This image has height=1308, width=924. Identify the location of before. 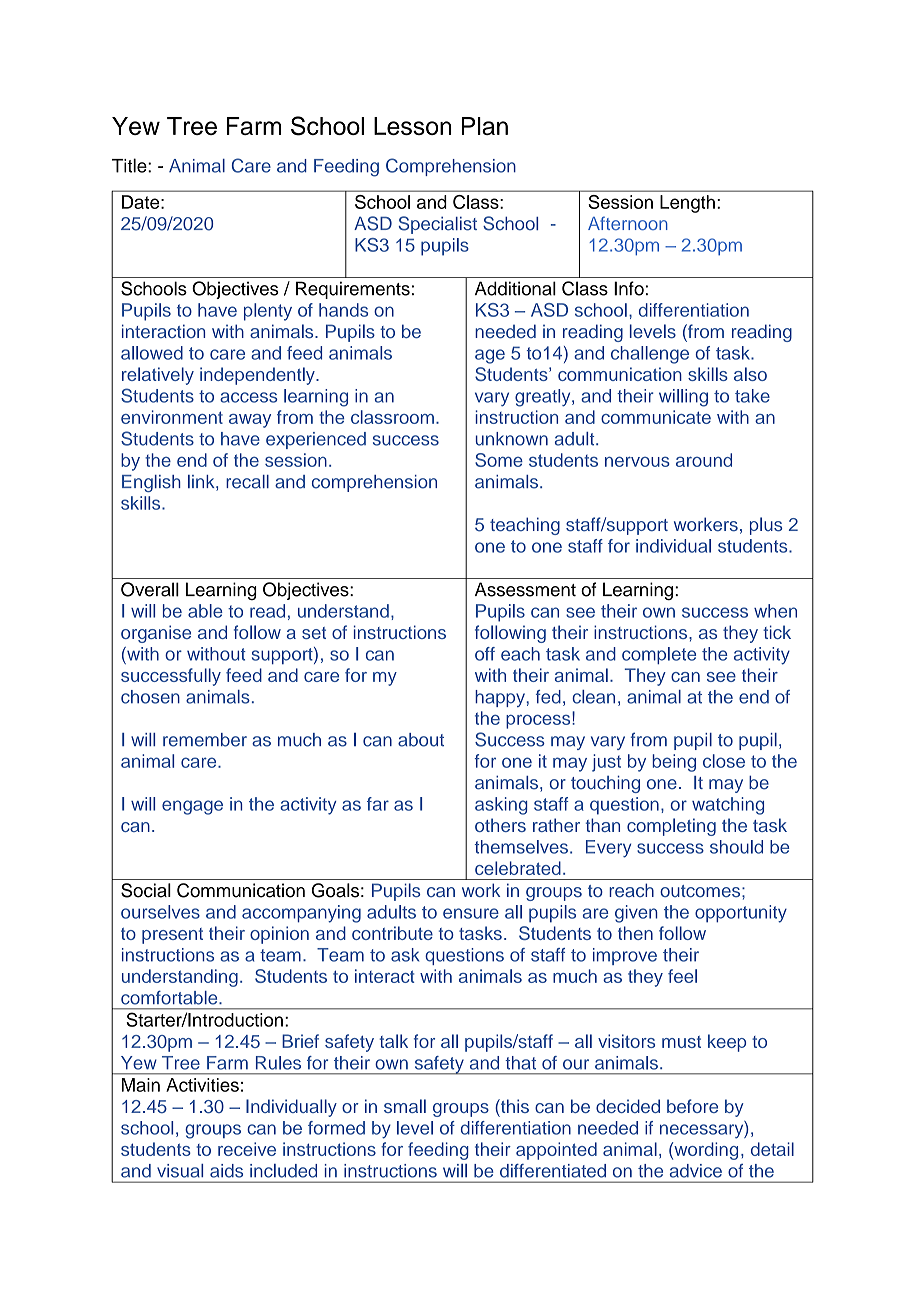
(692, 1106).
